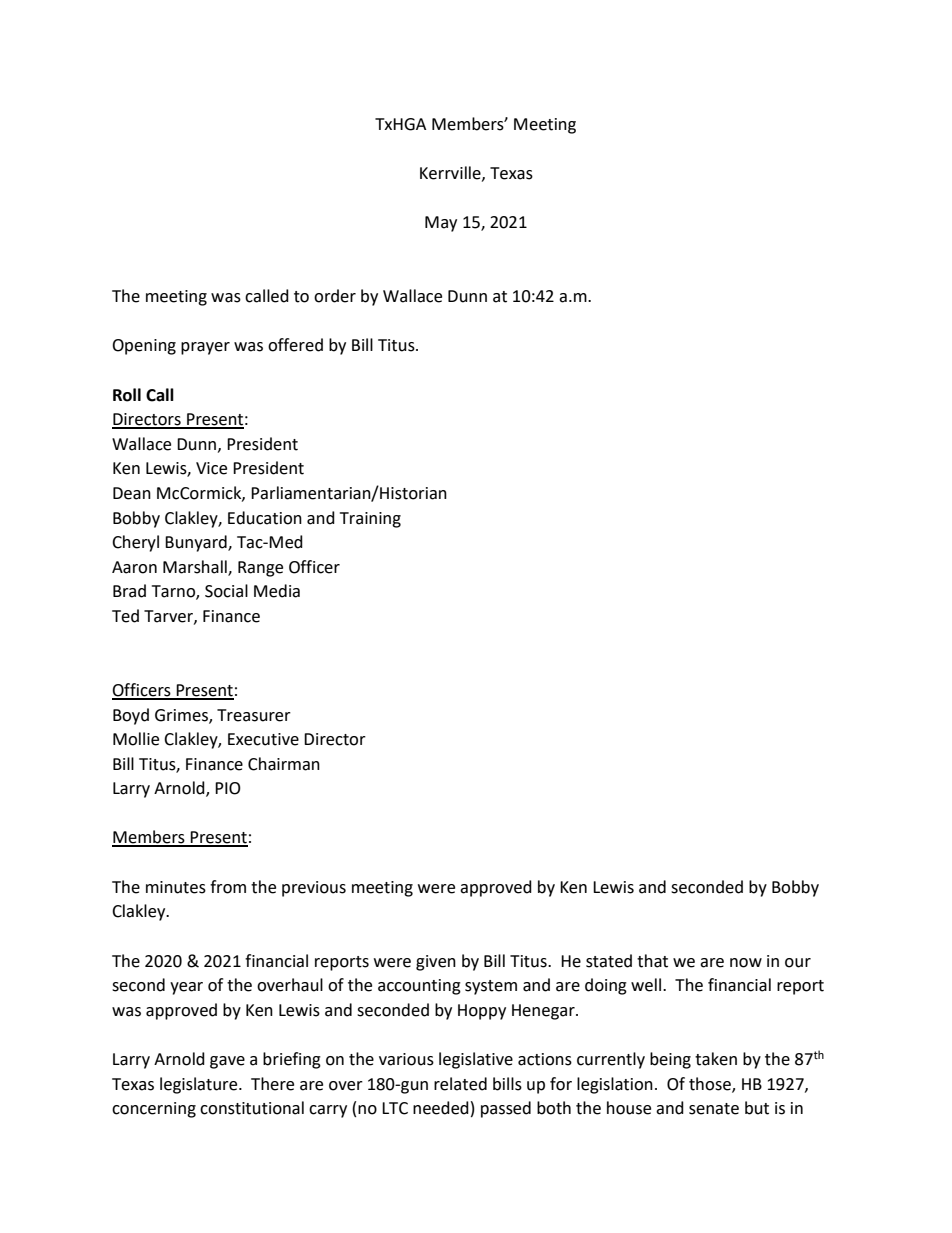 Image resolution: width=952 pixels, height=1233 pixels. I want to click on Media, so click(277, 591).
